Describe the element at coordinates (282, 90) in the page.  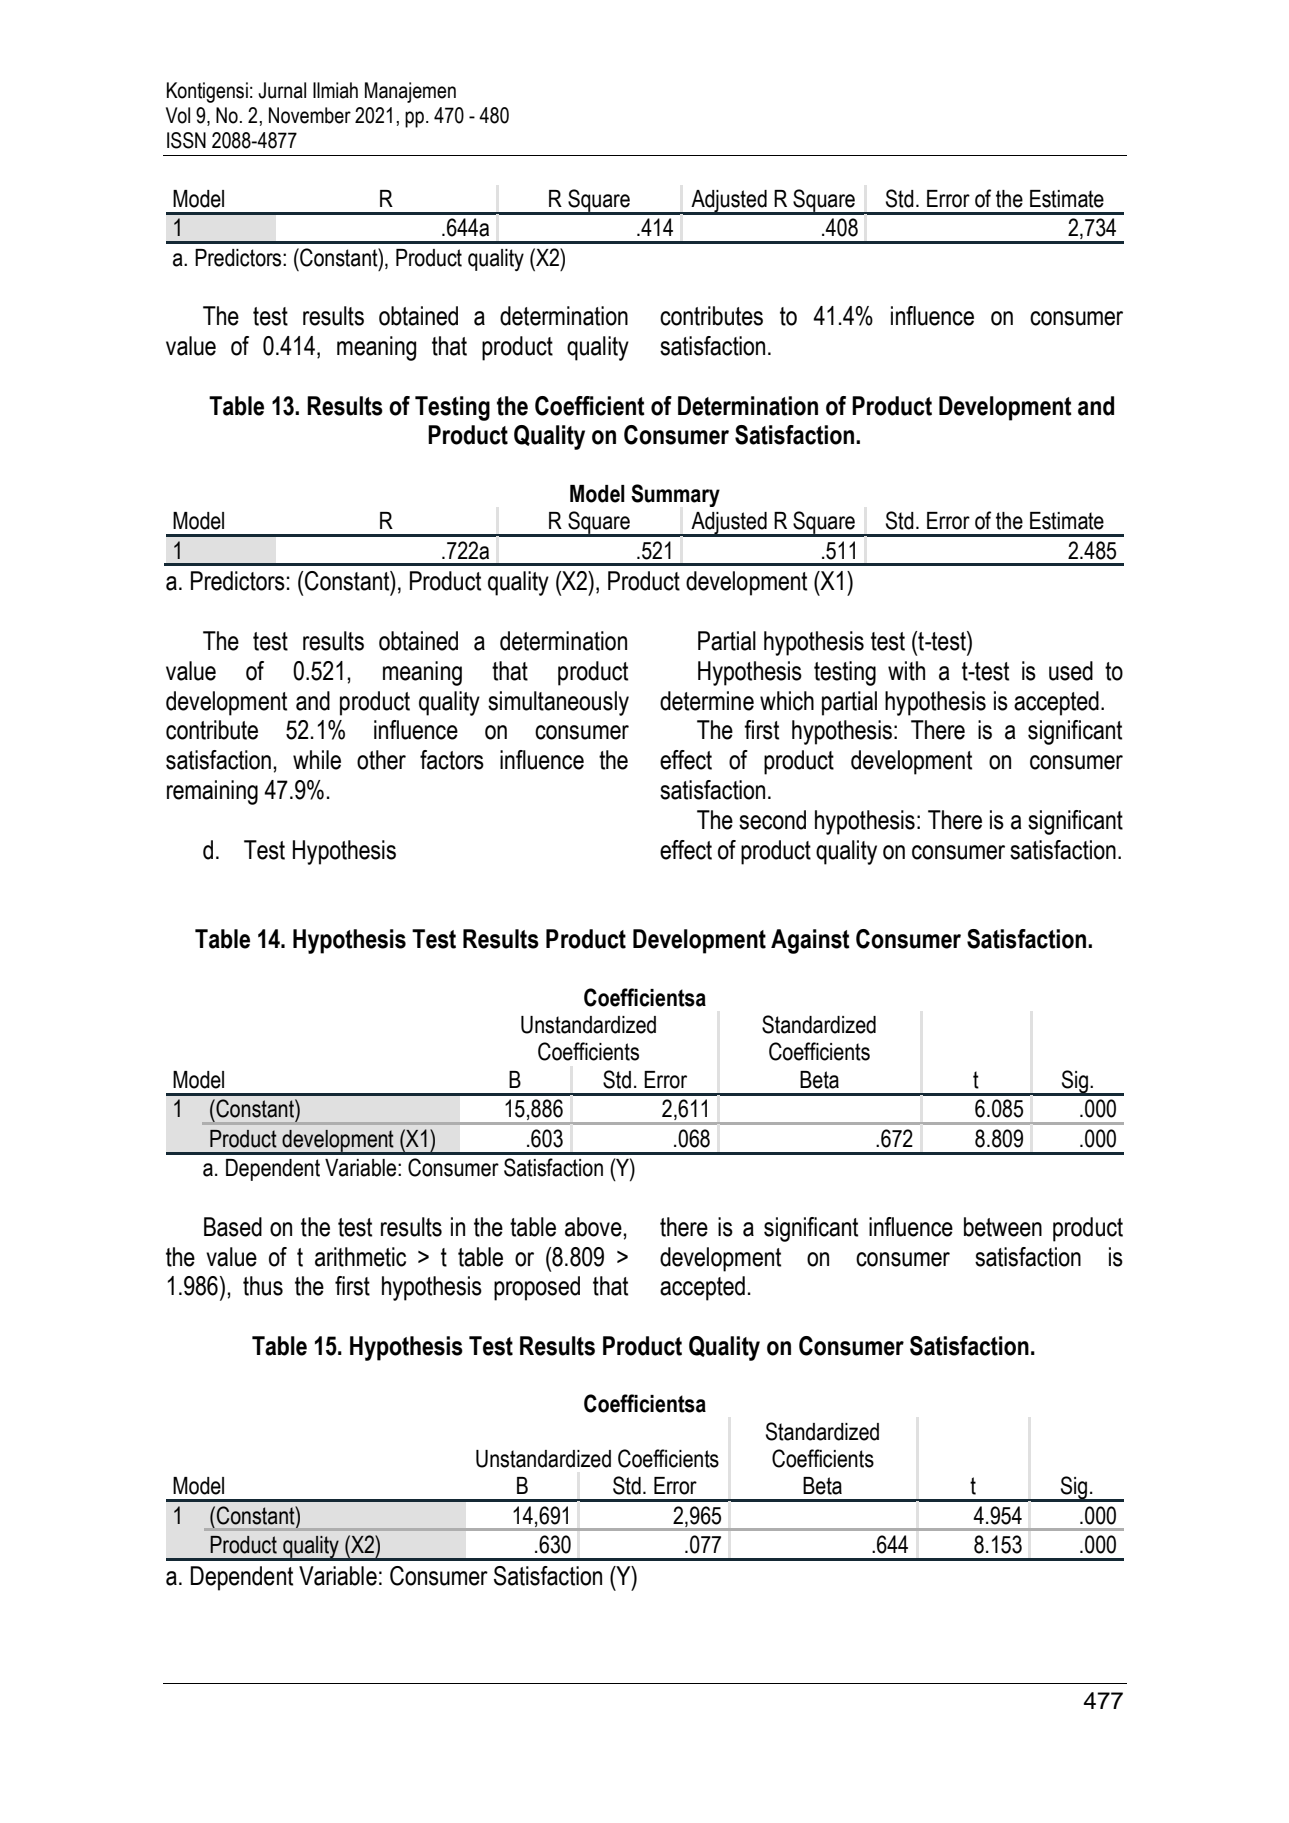
I see `Jurnal` at that location.
